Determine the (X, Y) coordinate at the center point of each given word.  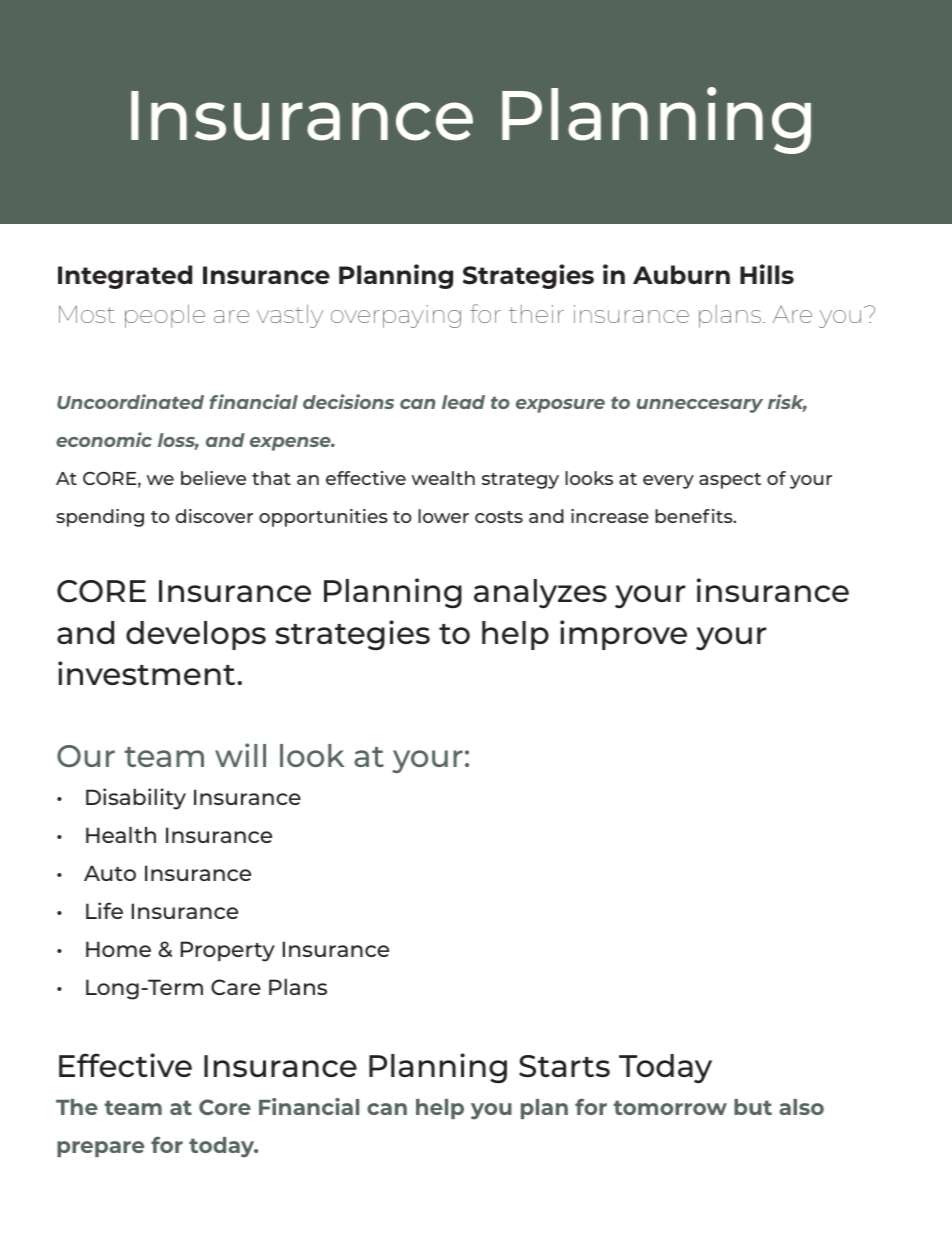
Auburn (681, 274)
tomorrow (670, 1107)
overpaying (396, 316)
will (240, 755)
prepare (100, 1149)
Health (121, 835)
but (753, 1107)
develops (196, 635)
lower (443, 516)
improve (623, 635)
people (165, 316)
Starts (564, 1066)
